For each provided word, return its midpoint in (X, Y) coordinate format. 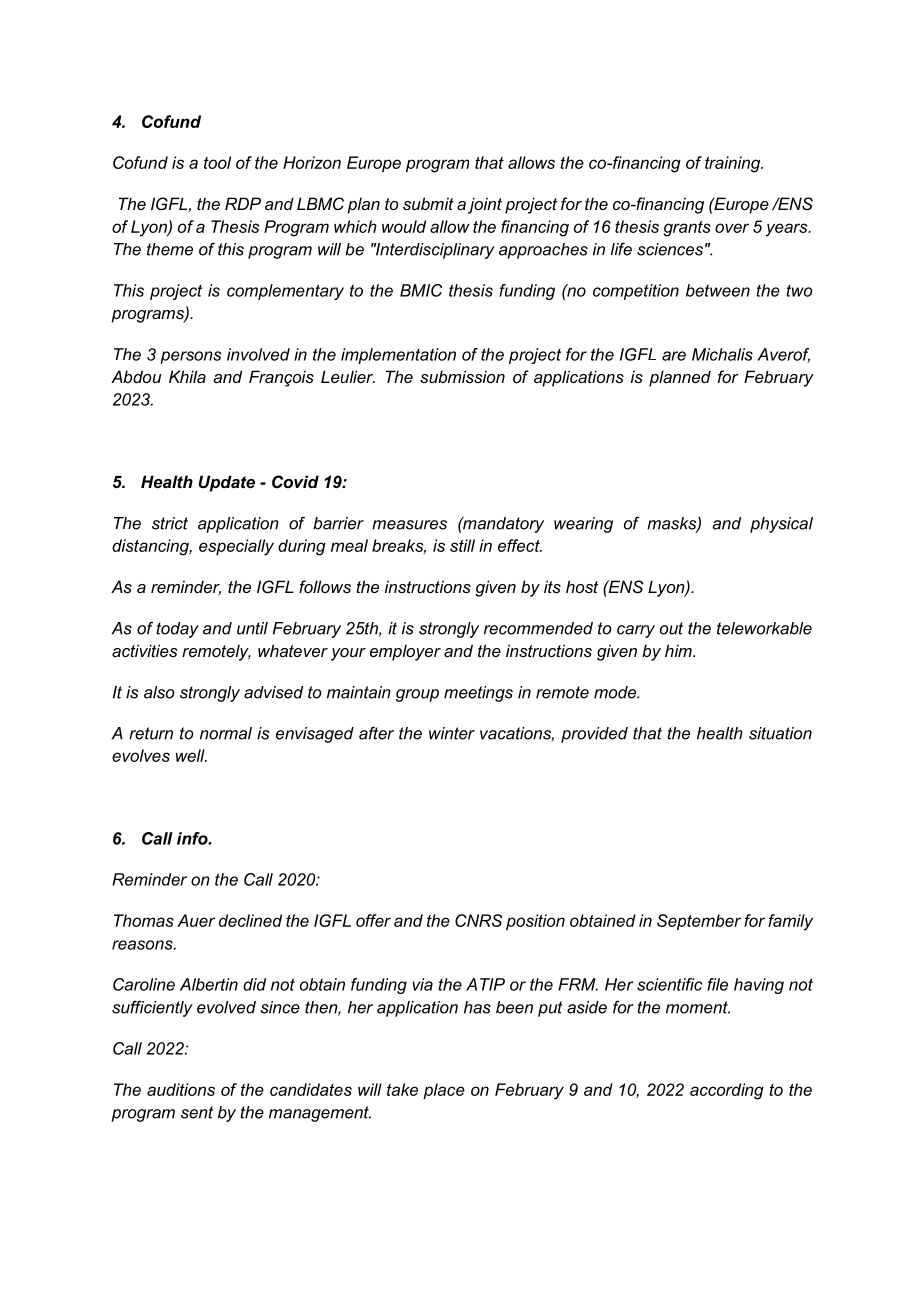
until (252, 628)
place (444, 1091)
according (727, 1091)
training (734, 164)
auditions (181, 1089)
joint (485, 205)
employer (405, 652)
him (679, 650)
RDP (243, 203)
